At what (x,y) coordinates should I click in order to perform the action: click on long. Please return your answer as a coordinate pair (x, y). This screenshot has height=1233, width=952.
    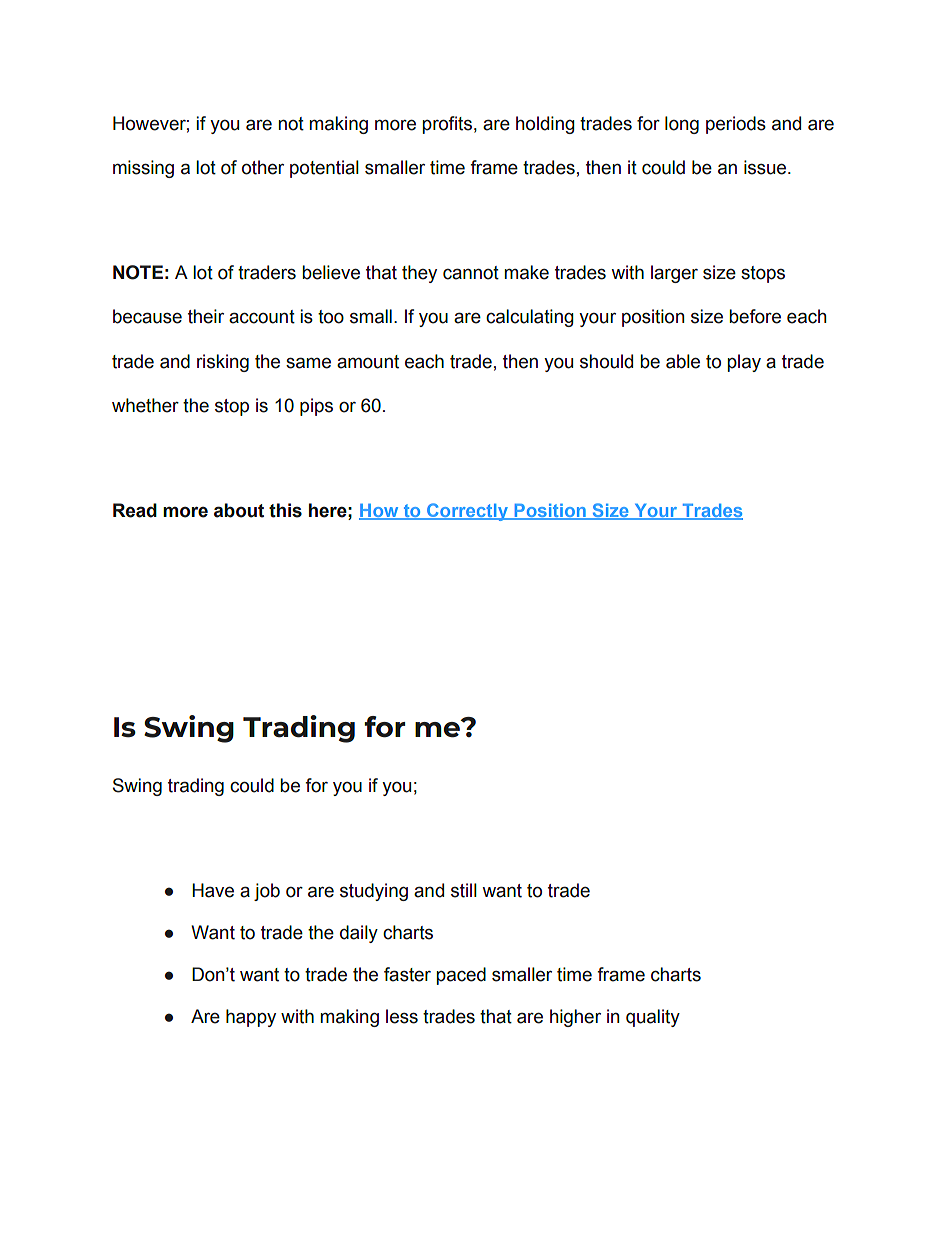
    Looking at the image, I should click on (682, 125).
